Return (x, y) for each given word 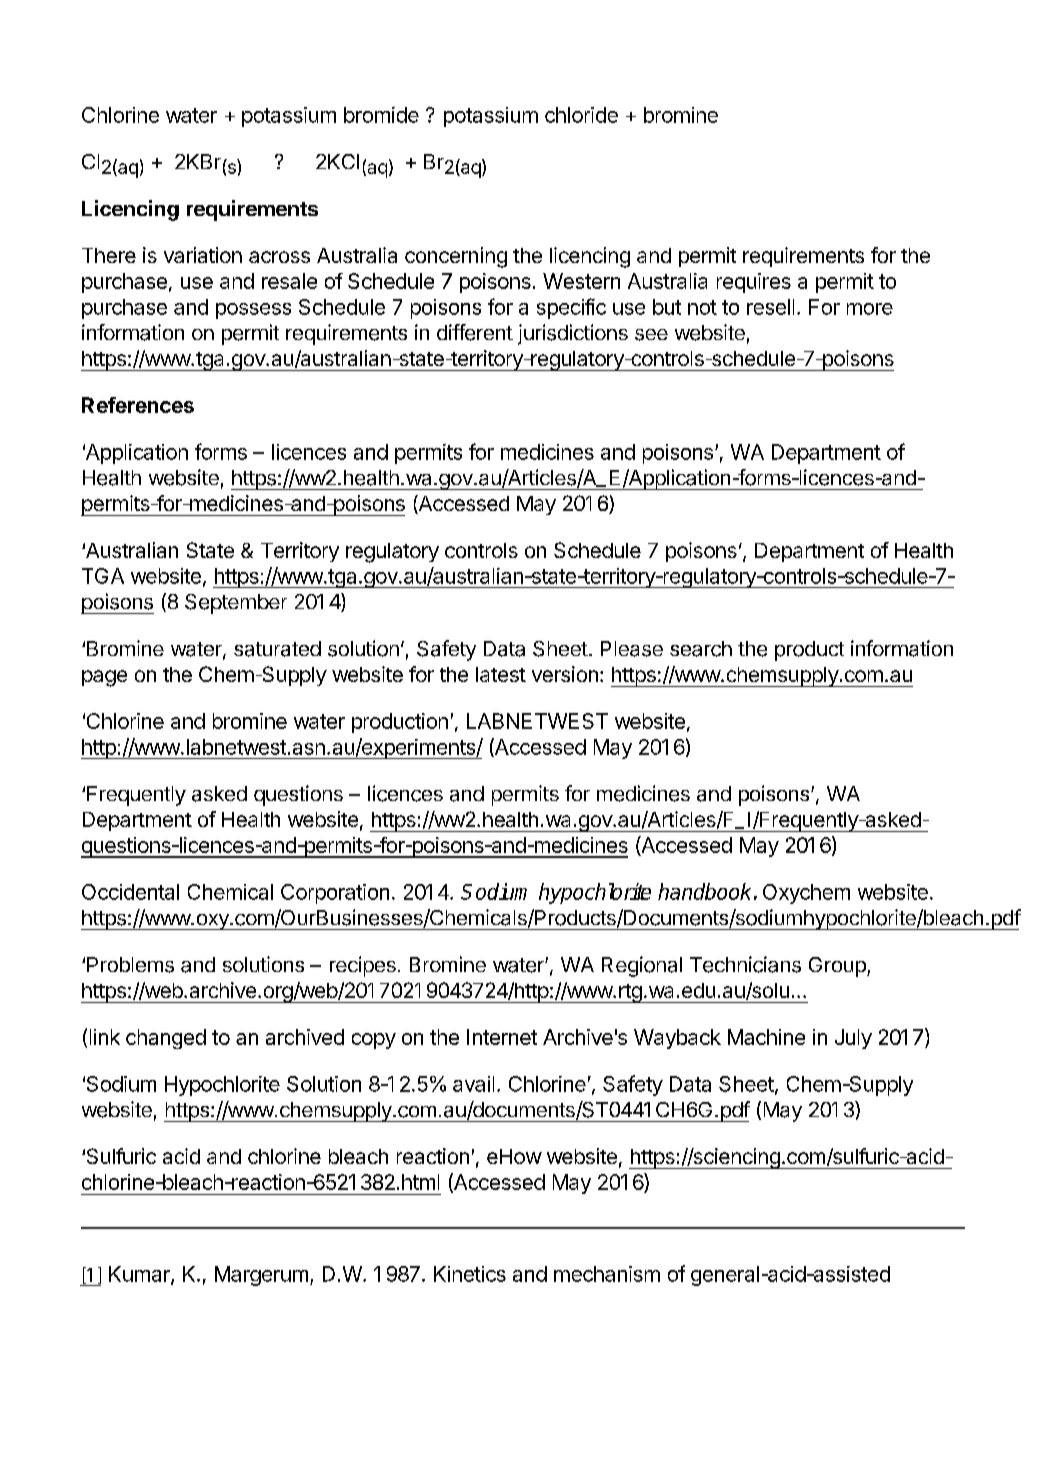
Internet (502, 1037)
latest (501, 674)
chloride (581, 115)
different (475, 332)
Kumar (140, 1275)
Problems (130, 965)
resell (770, 307)
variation (203, 255)
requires (754, 283)
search (701, 649)
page (104, 678)
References (138, 405)
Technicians (745, 964)
